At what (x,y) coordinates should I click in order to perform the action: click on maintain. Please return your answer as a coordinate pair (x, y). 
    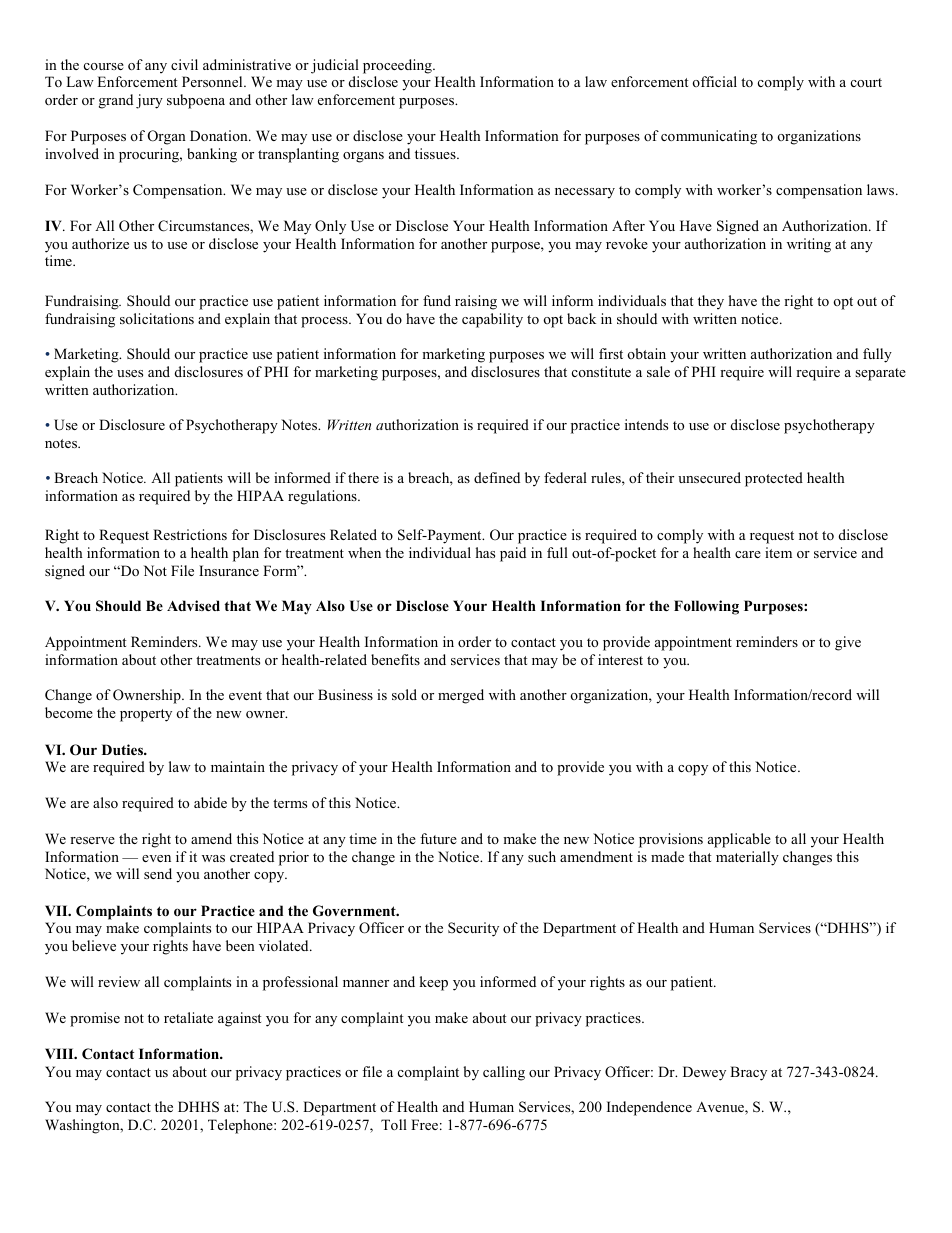
    Looking at the image, I should click on (238, 766).
